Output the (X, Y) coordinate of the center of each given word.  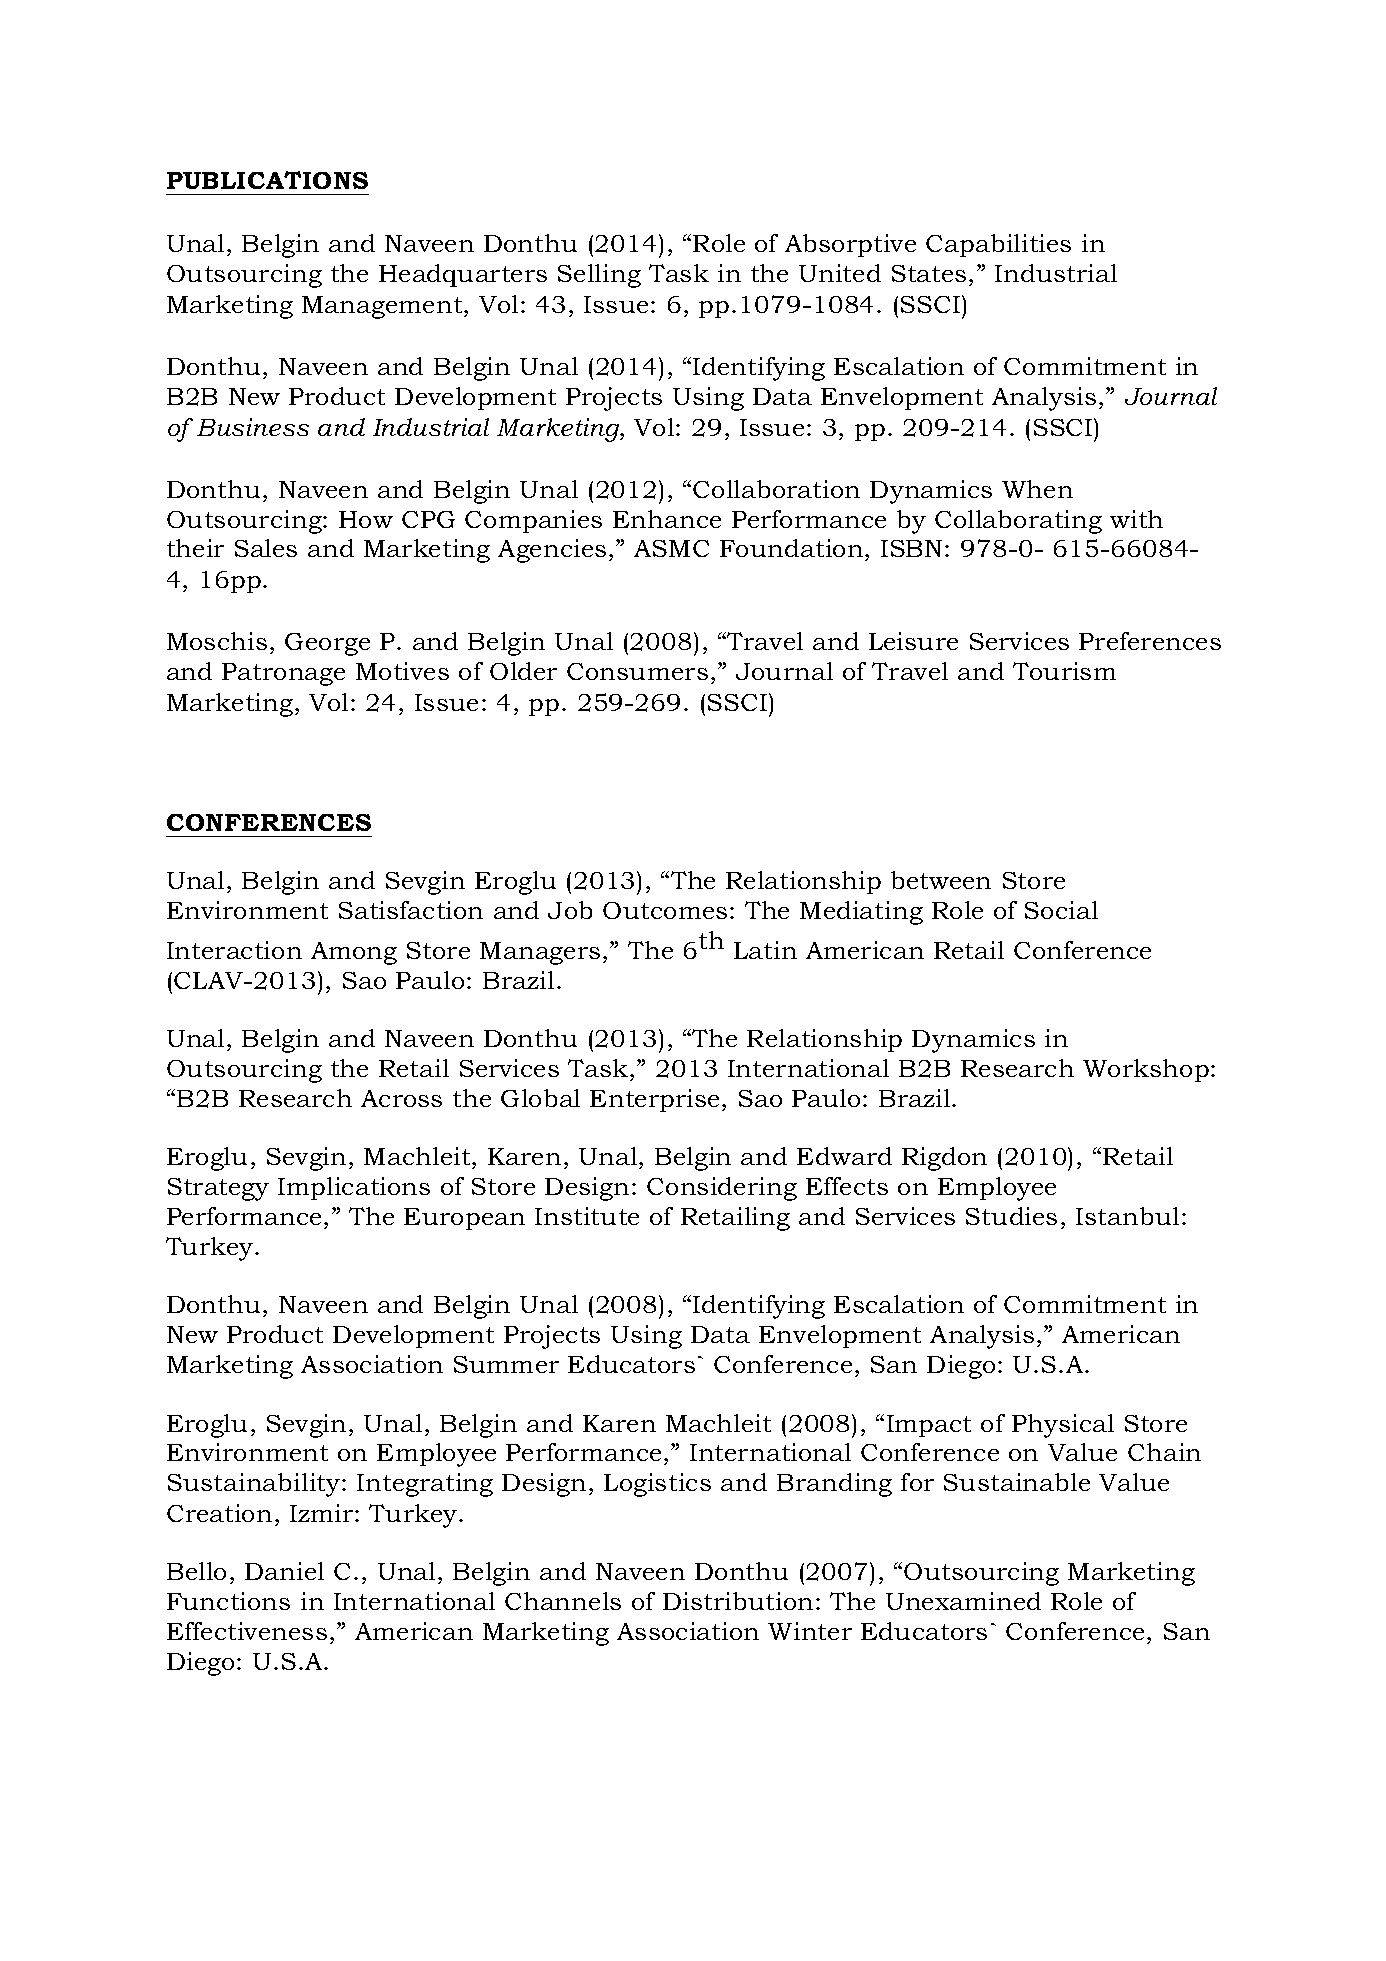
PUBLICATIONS (267, 180)
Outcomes (665, 910)
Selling (599, 276)
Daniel (284, 1571)
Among (354, 953)
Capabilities (998, 245)
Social (1061, 910)
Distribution (738, 1601)
